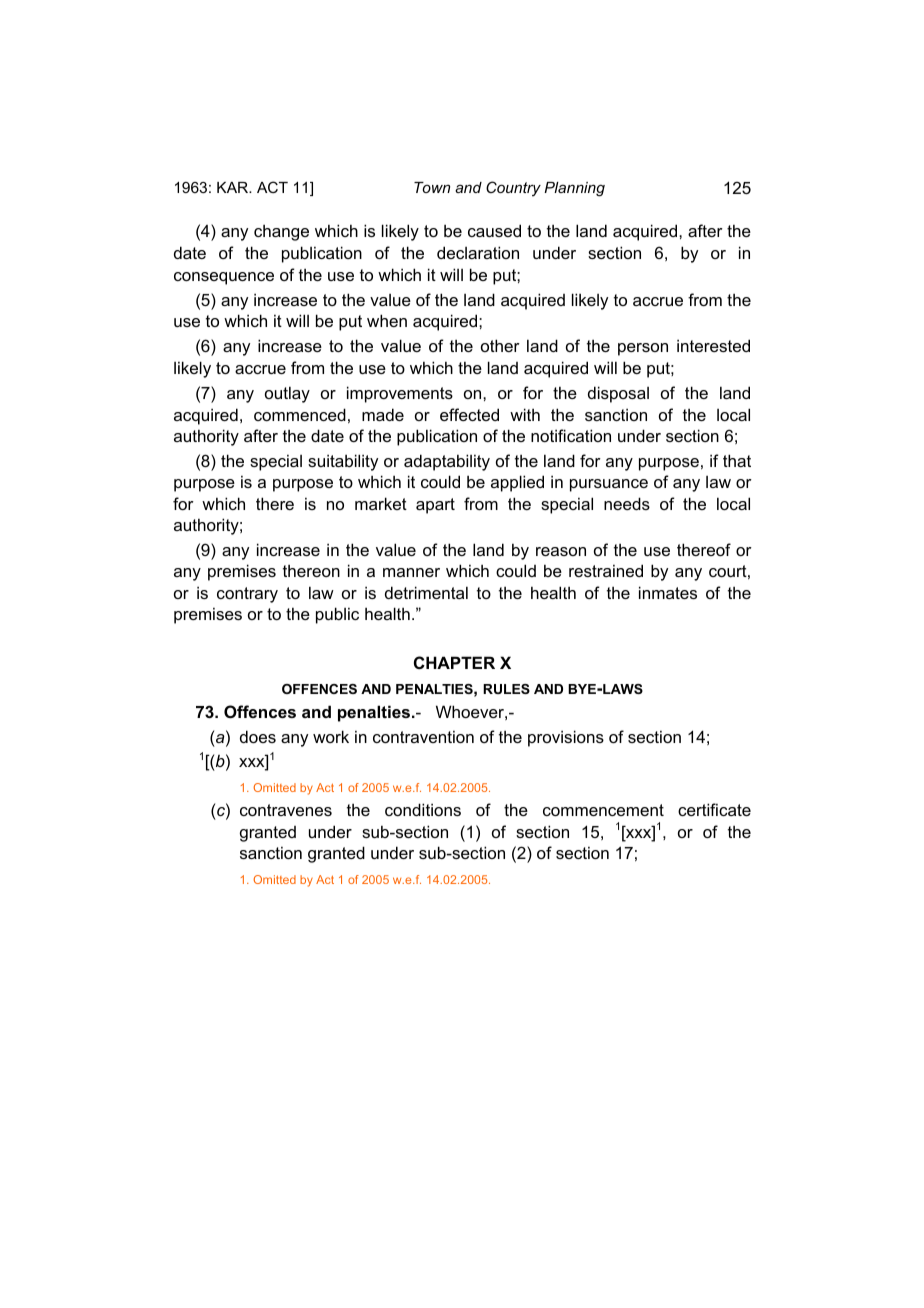 This image has height=1308, width=924. What do you see at coordinates (517, 483) in the image?
I see `applied` at bounding box center [517, 483].
